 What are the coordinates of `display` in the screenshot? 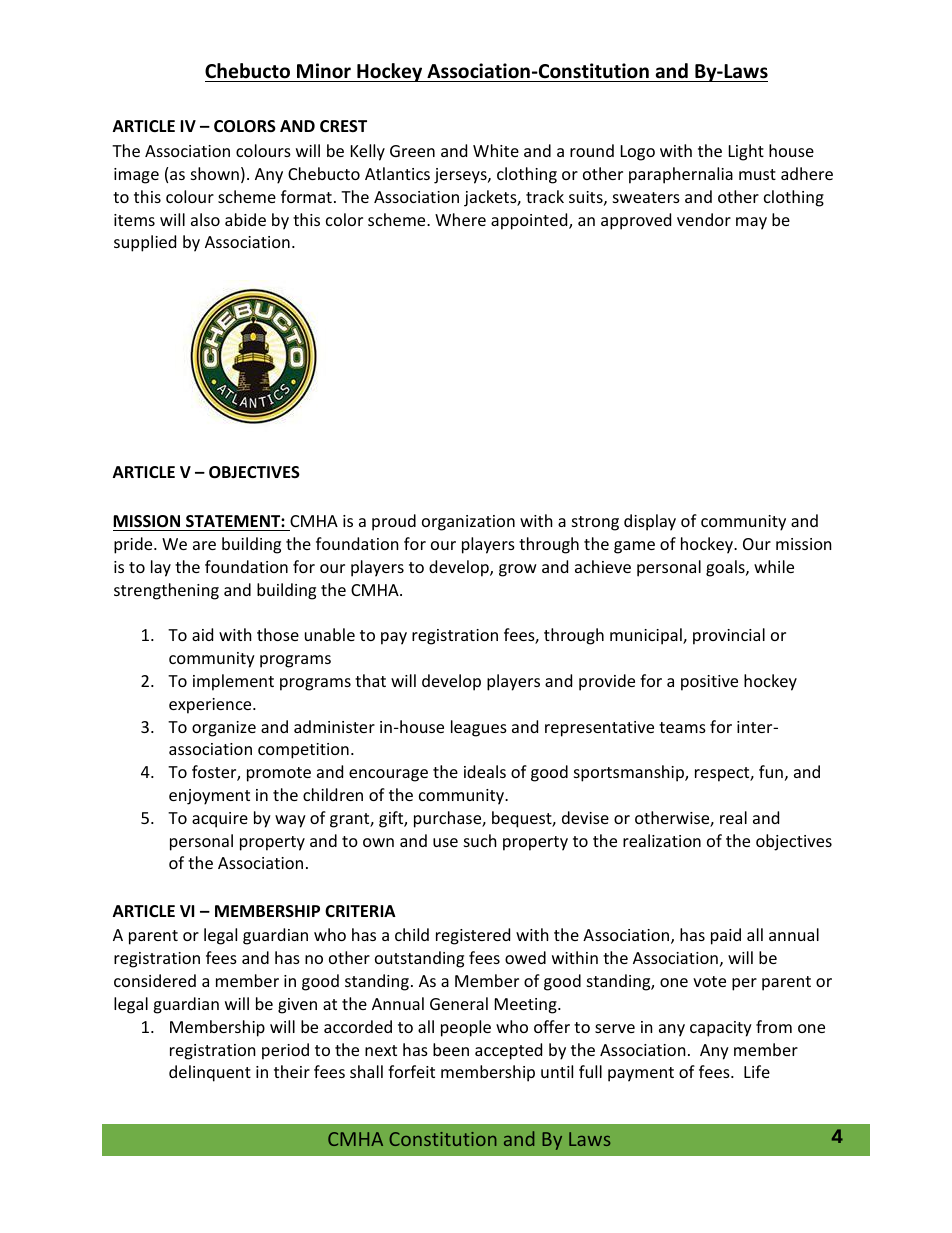 It's located at (650, 522).
